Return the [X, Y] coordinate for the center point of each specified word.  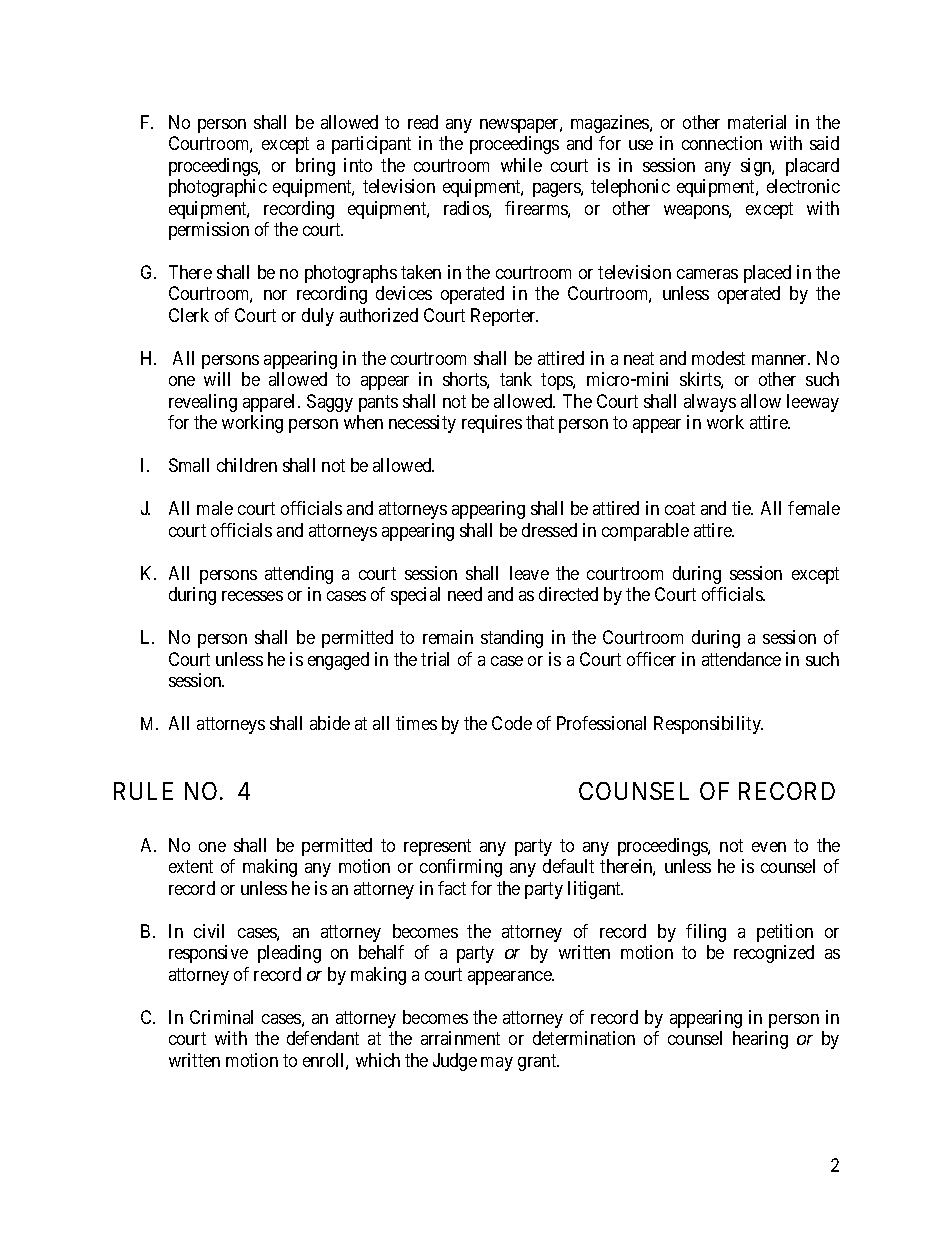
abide [330, 723]
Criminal [221, 1017]
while [521, 165]
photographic [218, 188]
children [247, 465]
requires [492, 424]
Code [512, 723]
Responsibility [708, 725]
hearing [760, 1040]
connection [722, 143]
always [710, 403]
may [497, 1064]
